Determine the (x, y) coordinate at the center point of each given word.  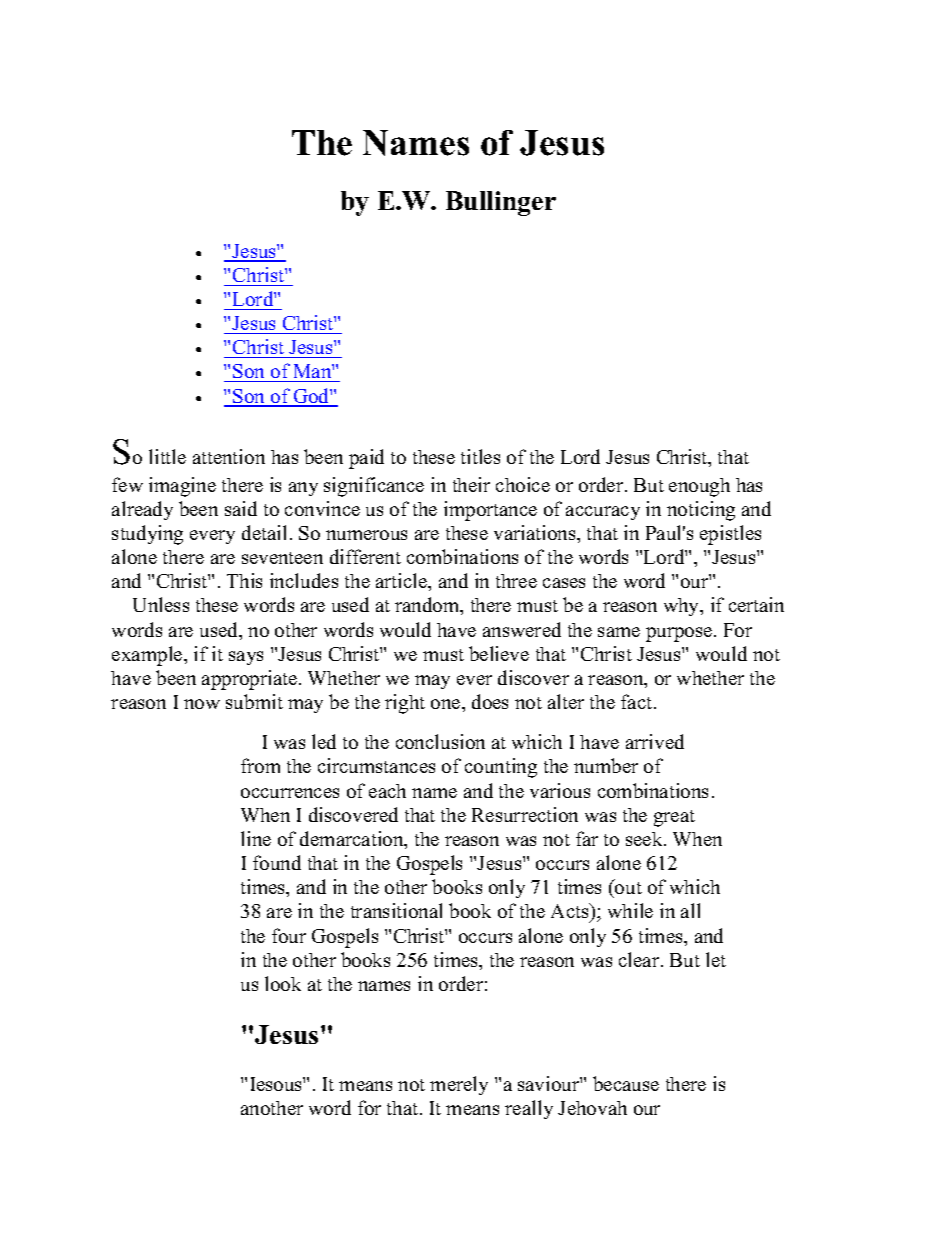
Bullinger (501, 203)
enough (699, 487)
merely (459, 1085)
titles (480, 456)
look (283, 983)
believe (499, 653)
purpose (680, 634)
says (246, 658)
